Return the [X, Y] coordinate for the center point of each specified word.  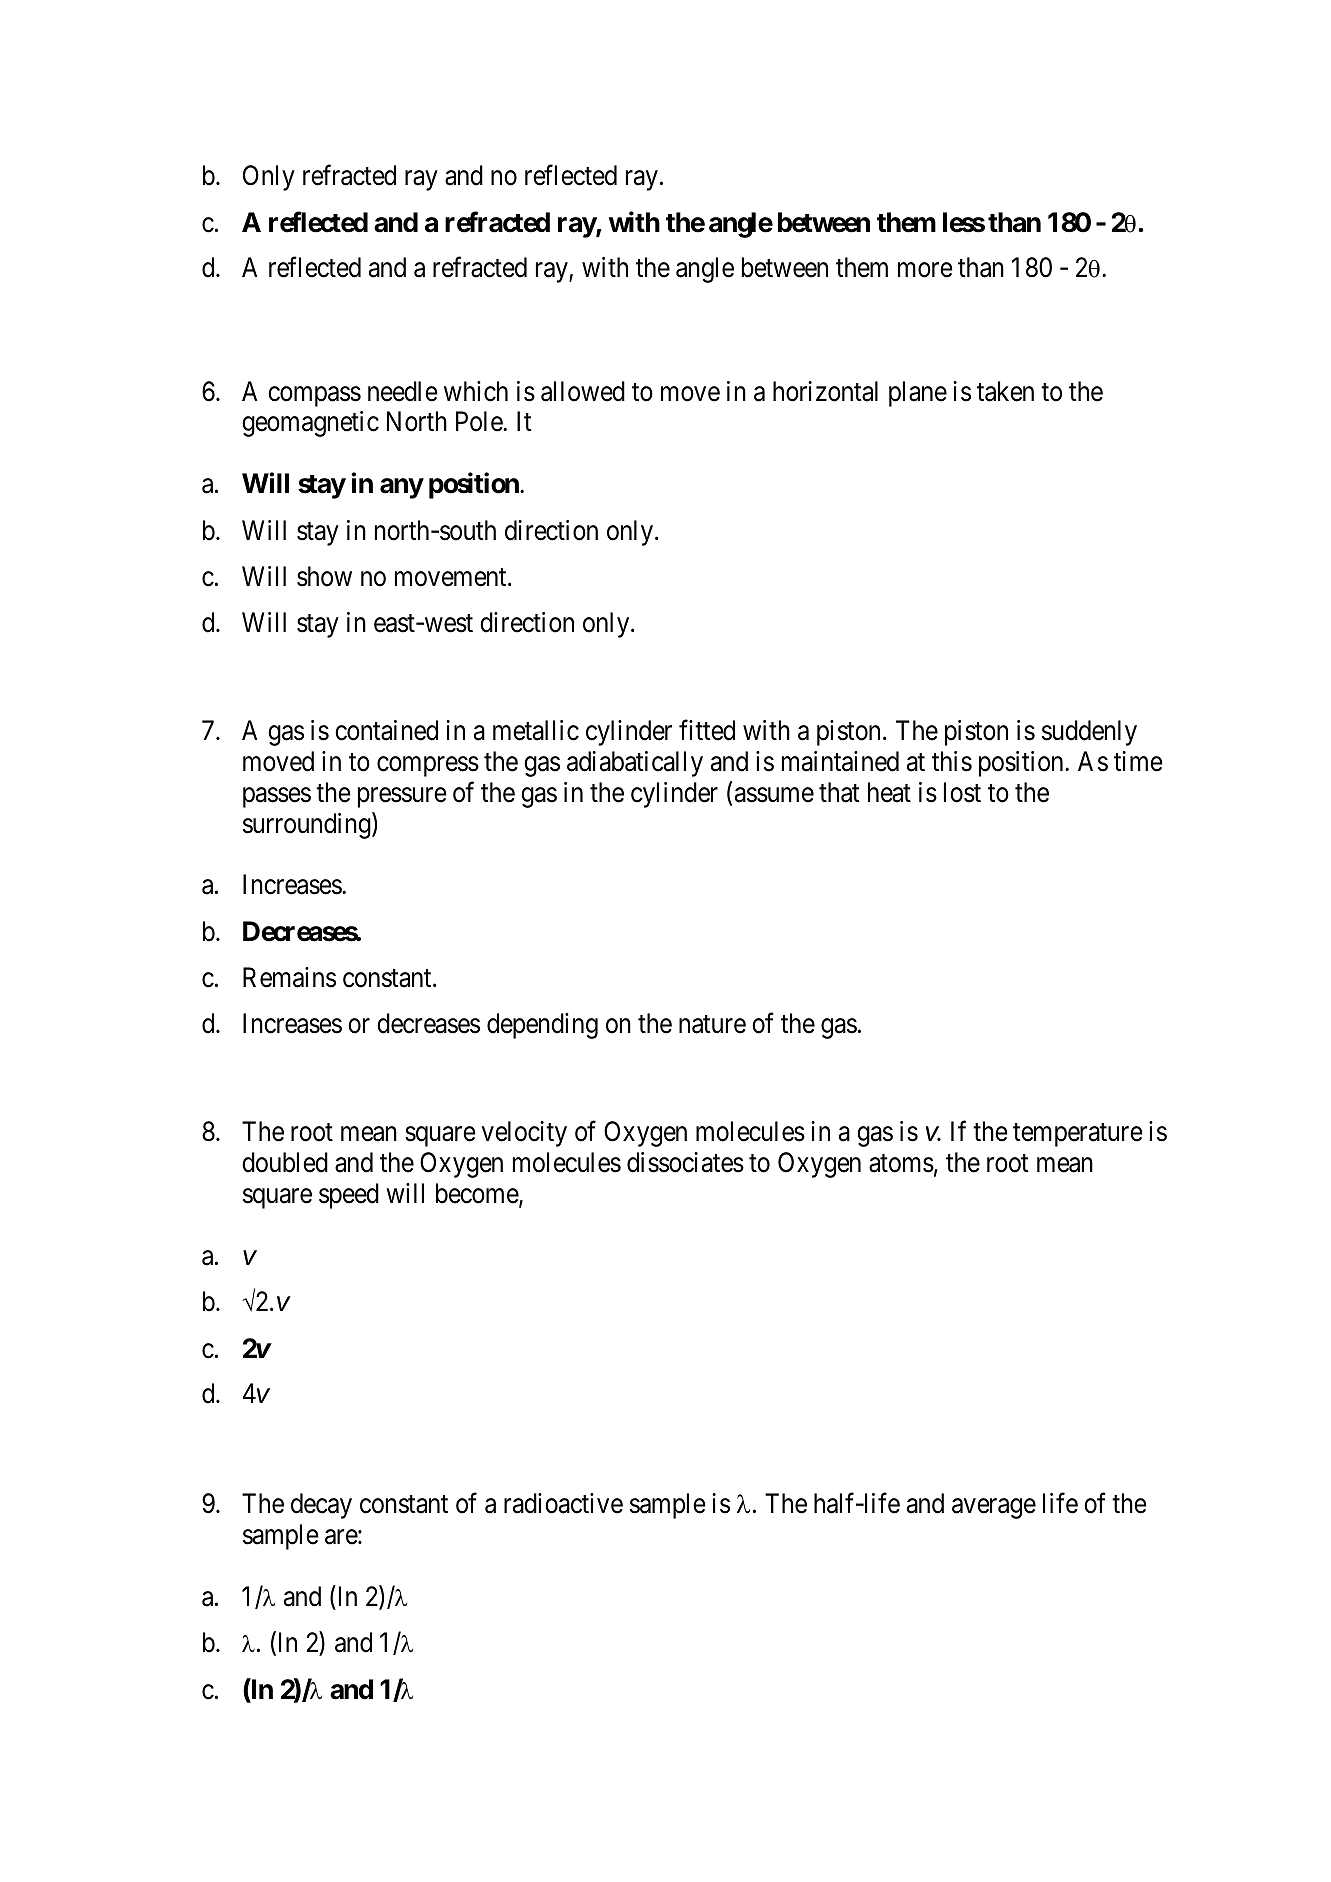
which [476, 391]
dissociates [685, 1162]
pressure [402, 797]
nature [712, 1025]
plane [918, 394]
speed [349, 1196]
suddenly [1089, 733]
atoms [901, 1163]
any [401, 489]
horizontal [825, 391]
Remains [289, 977]
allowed [583, 391]
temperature [1078, 1135]
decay [321, 1506]
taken [1005, 391]
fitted [707, 730]
